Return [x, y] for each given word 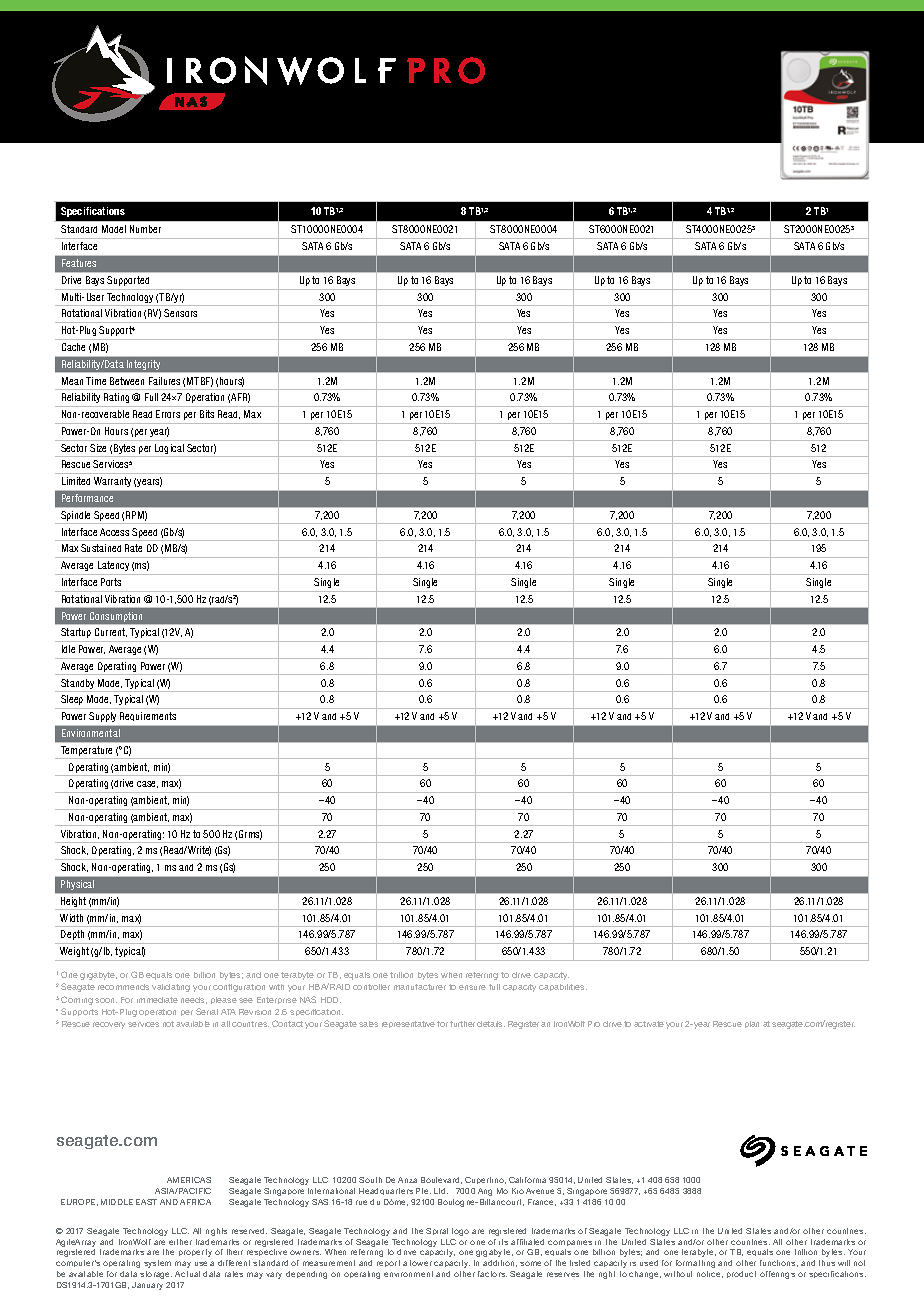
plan [752, 1024]
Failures [164, 381]
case [147, 784]
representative [408, 1024]
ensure [472, 987]
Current [111, 632]
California [527, 1180]
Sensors [180, 313]
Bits [207, 414]
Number [145, 229]
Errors [168, 414]
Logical [169, 450]
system [157, 1264]
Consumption [116, 617]
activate [649, 1024]
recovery [109, 1025]
